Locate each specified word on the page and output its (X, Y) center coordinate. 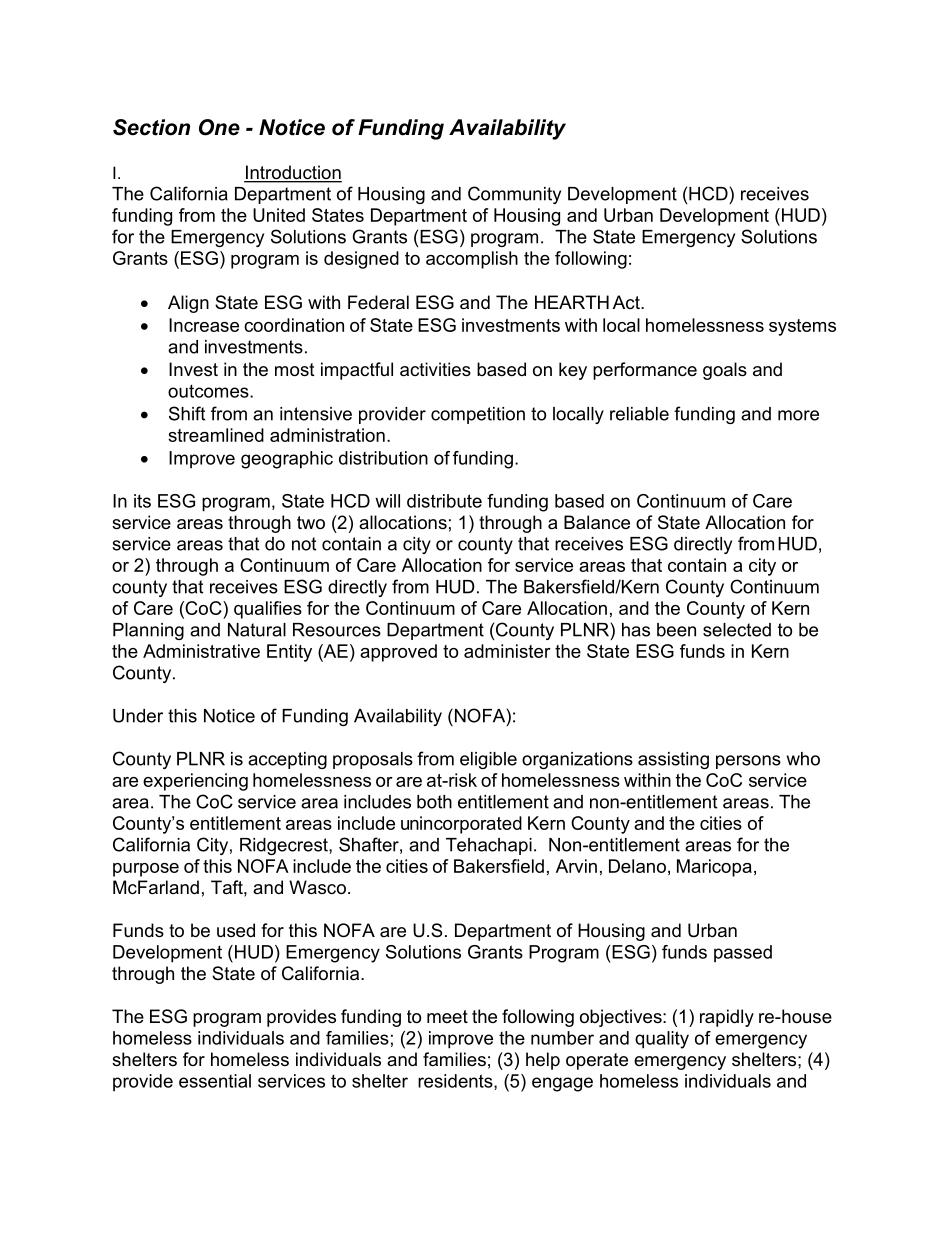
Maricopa (714, 868)
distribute (444, 501)
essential (215, 1081)
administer (507, 651)
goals (725, 371)
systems (802, 327)
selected (737, 630)
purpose (146, 870)
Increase (204, 325)
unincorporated (461, 825)
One (219, 127)
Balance (597, 522)
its (142, 501)
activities (435, 369)
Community (514, 195)
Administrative (201, 651)
